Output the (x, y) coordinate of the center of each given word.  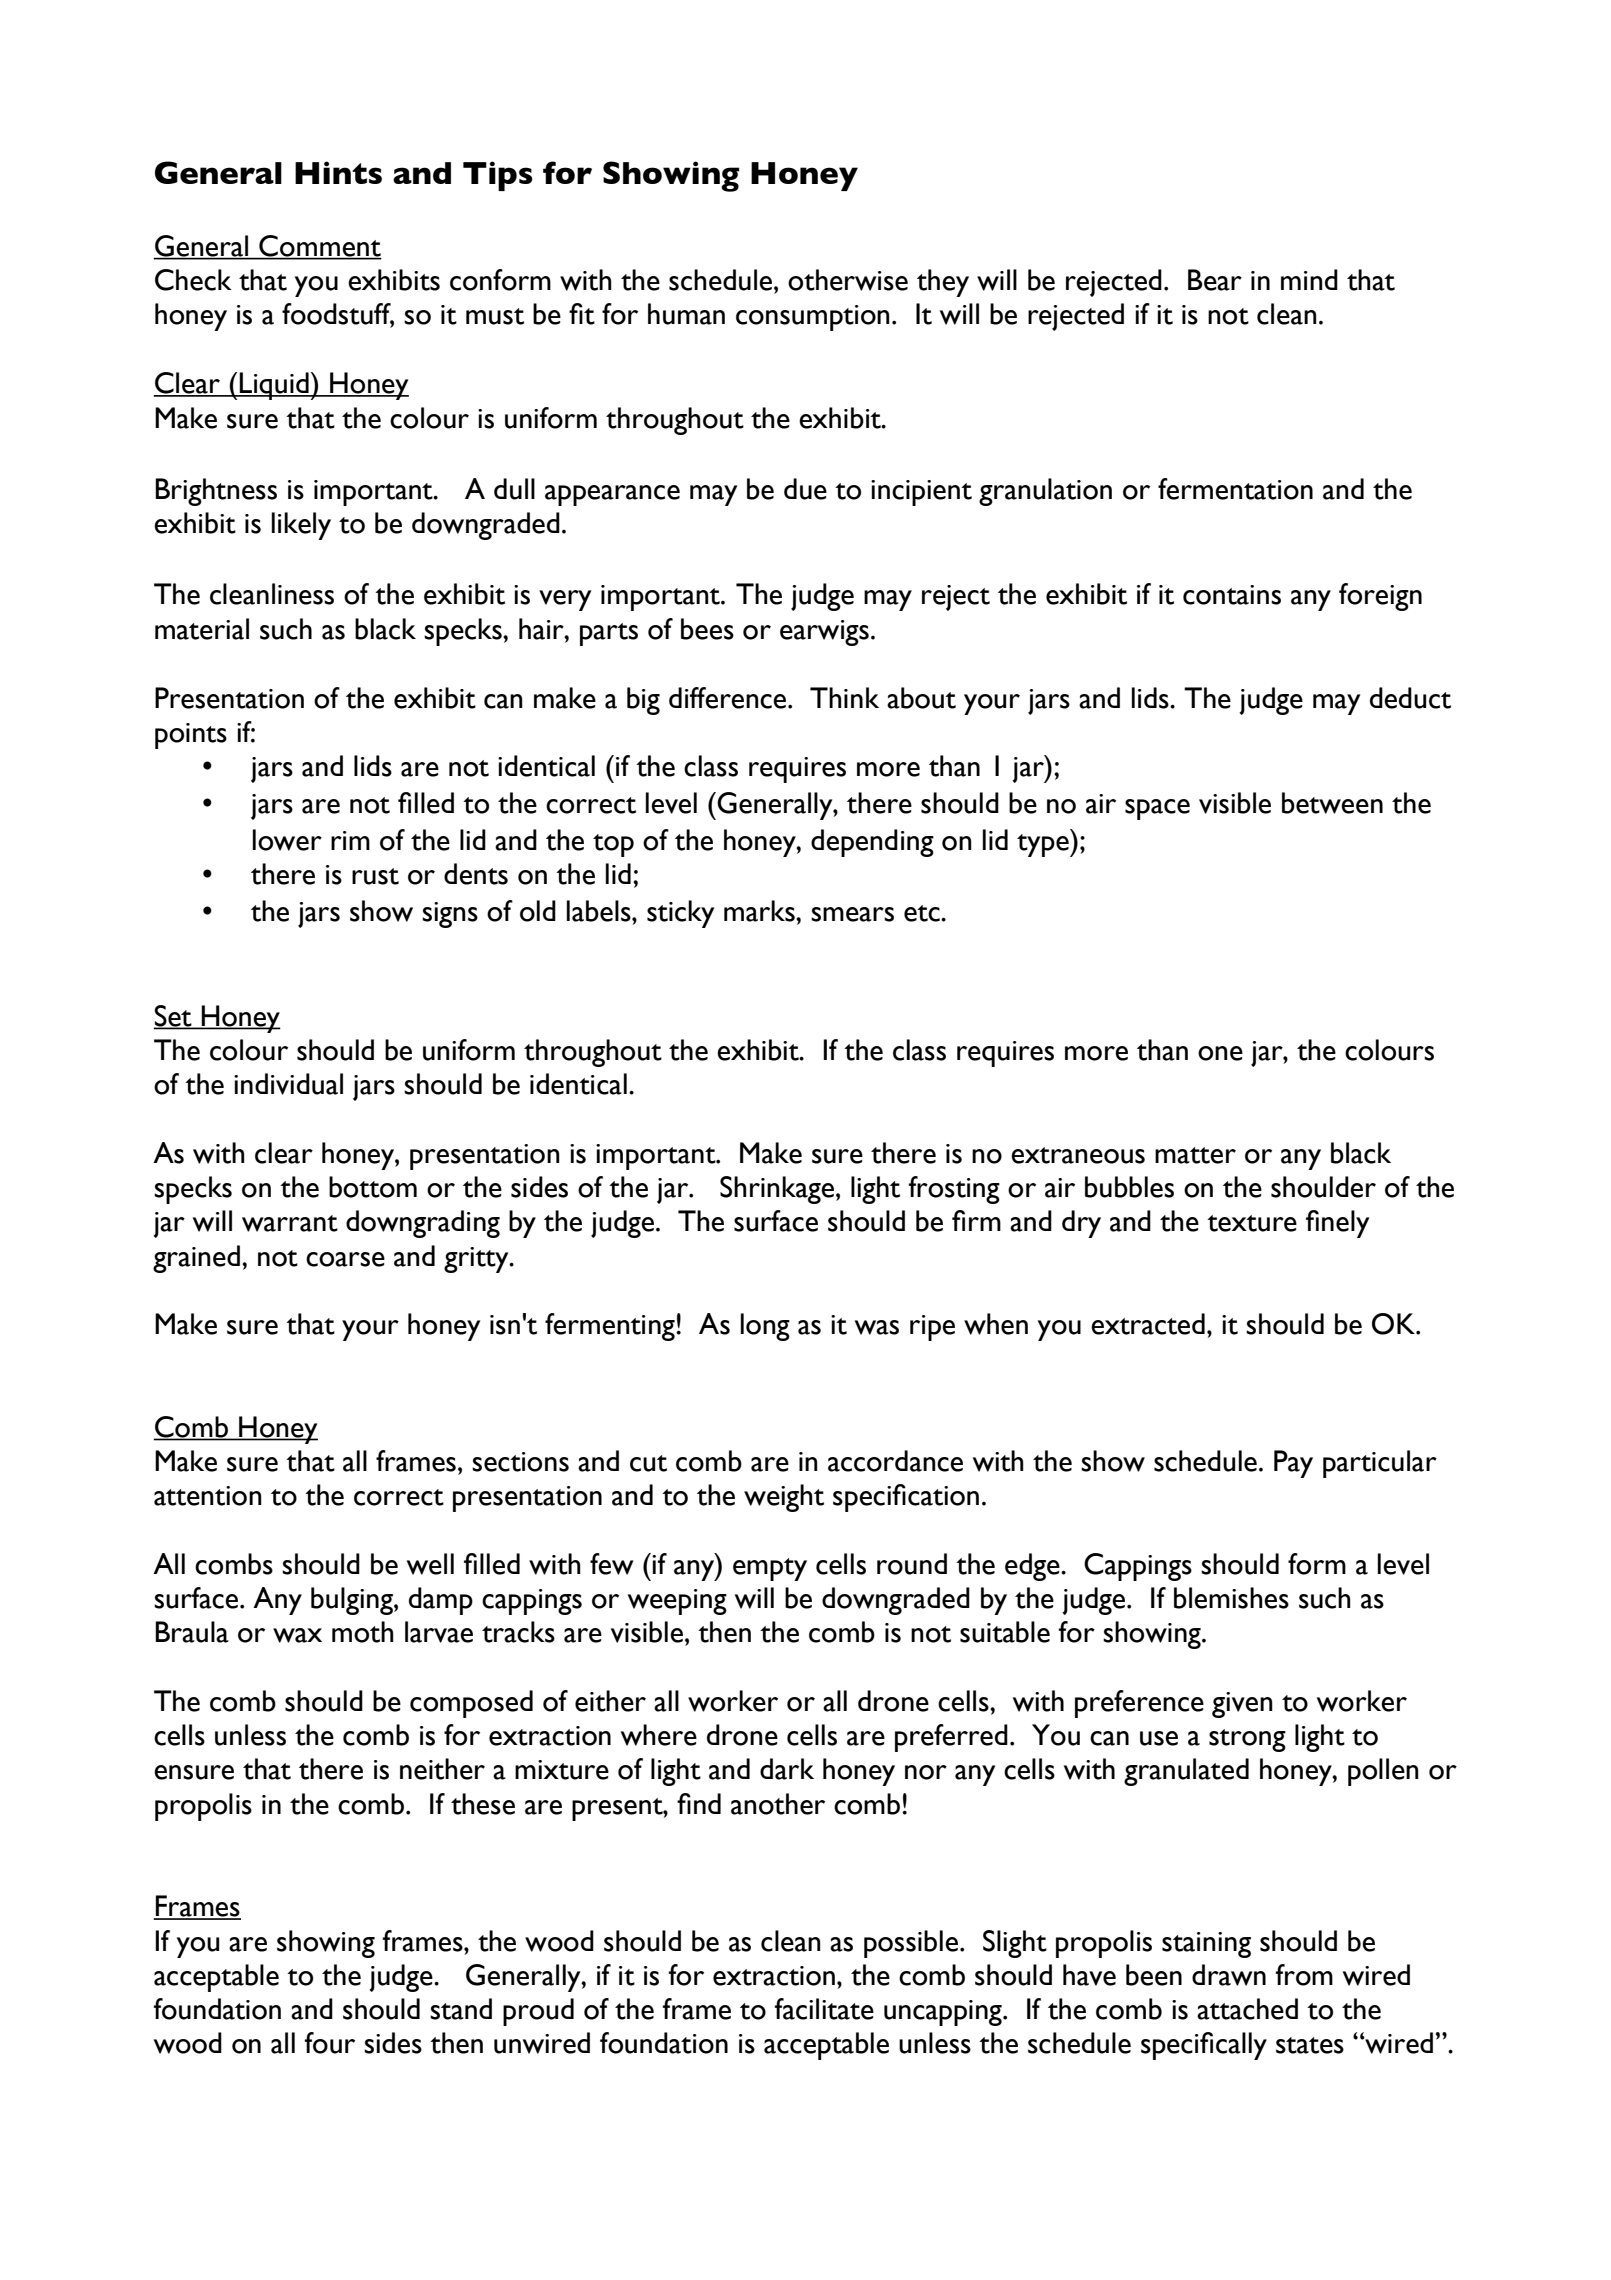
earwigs (824, 633)
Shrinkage (778, 1190)
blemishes (1231, 1598)
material (202, 629)
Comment (319, 247)
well (430, 1564)
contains (1232, 595)
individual (288, 1084)
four (329, 2043)
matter (1195, 1155)
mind (1309, 279)
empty (770, 1569)
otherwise (848, 280)
